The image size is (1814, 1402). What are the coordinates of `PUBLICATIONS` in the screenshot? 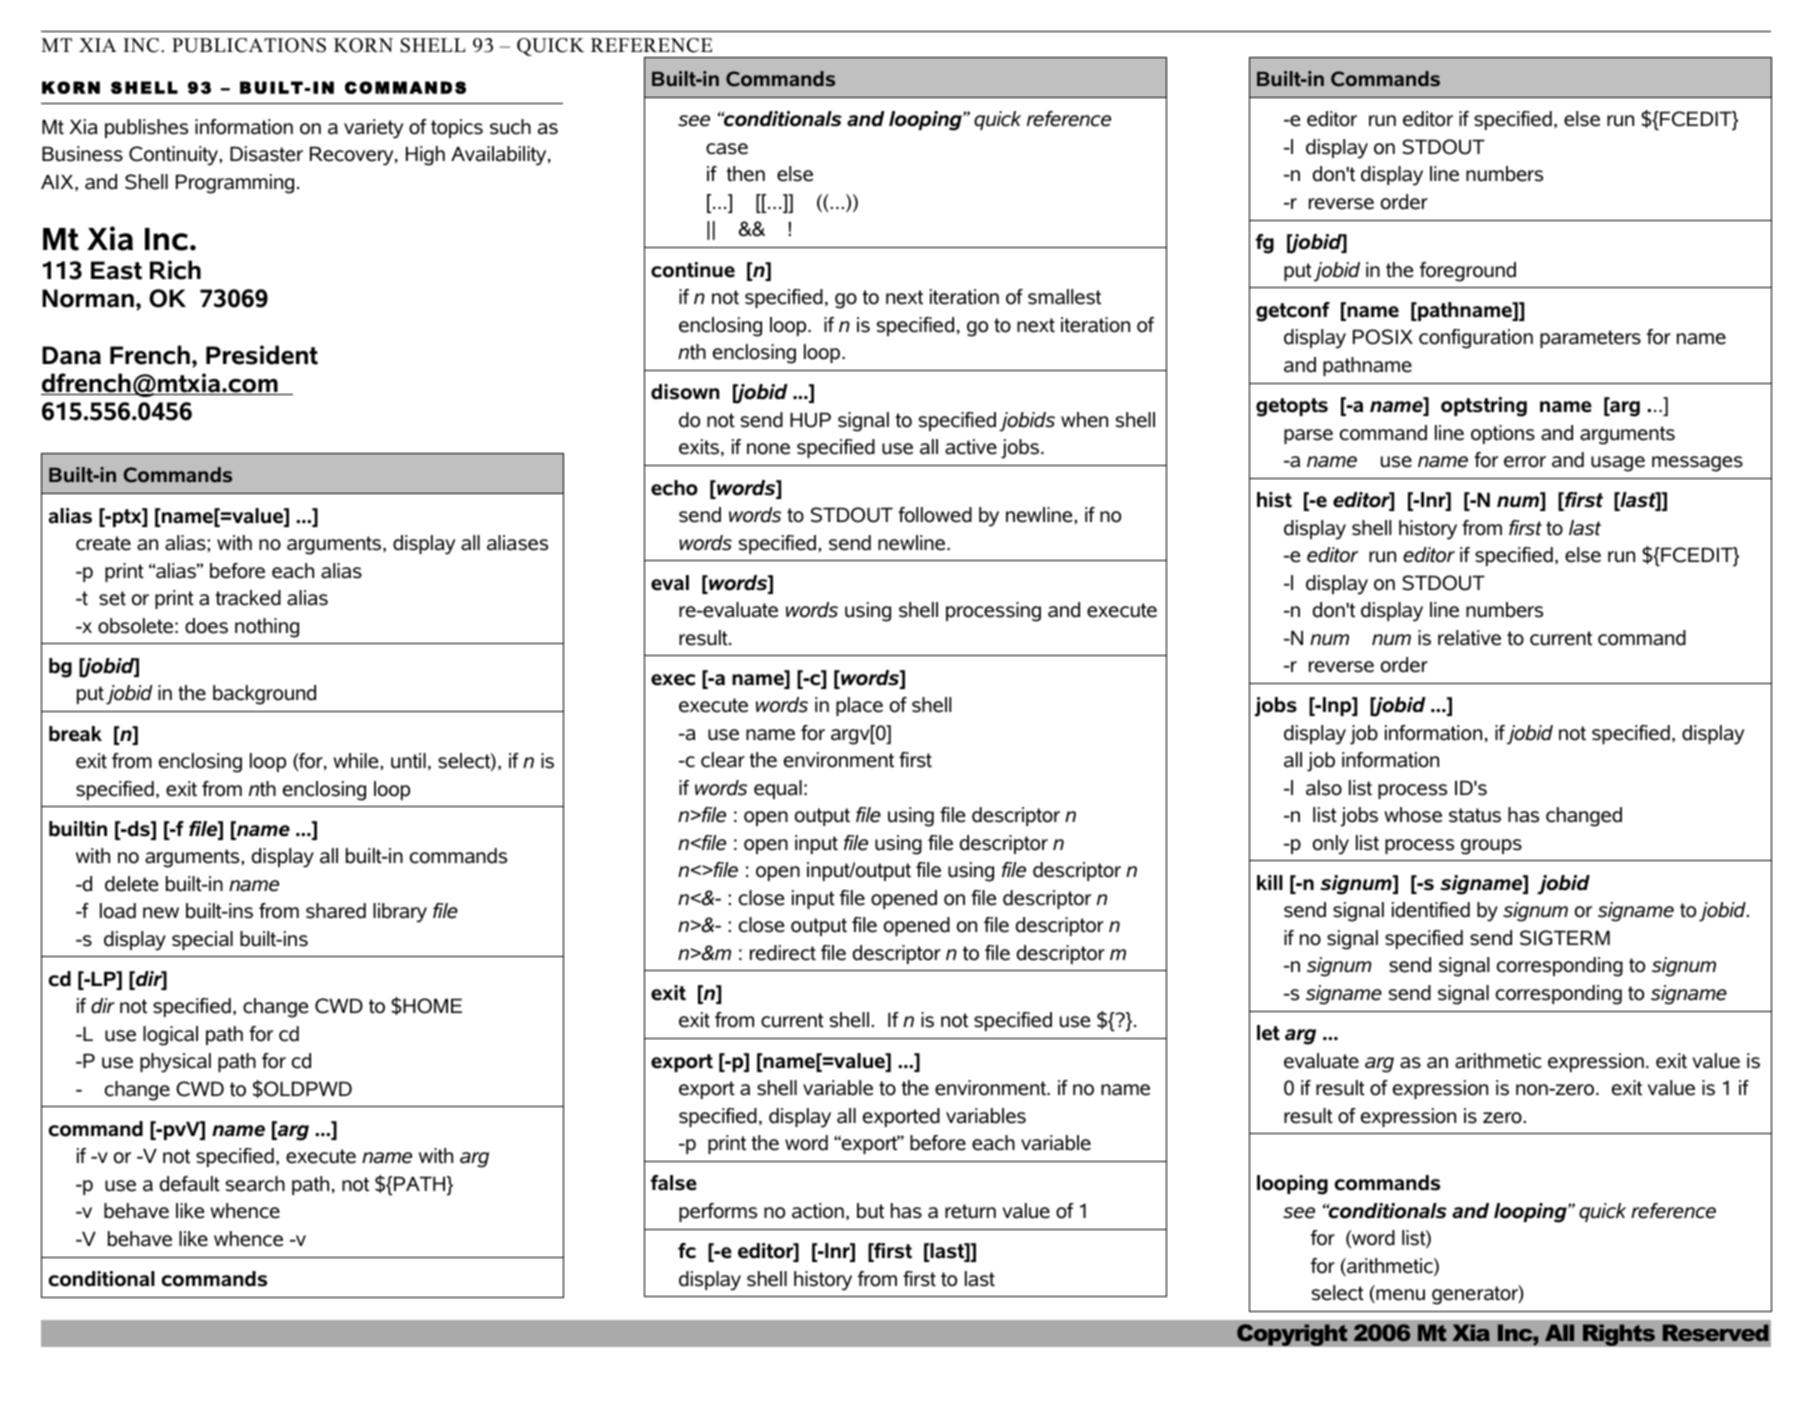 It's located at (249, 45).
